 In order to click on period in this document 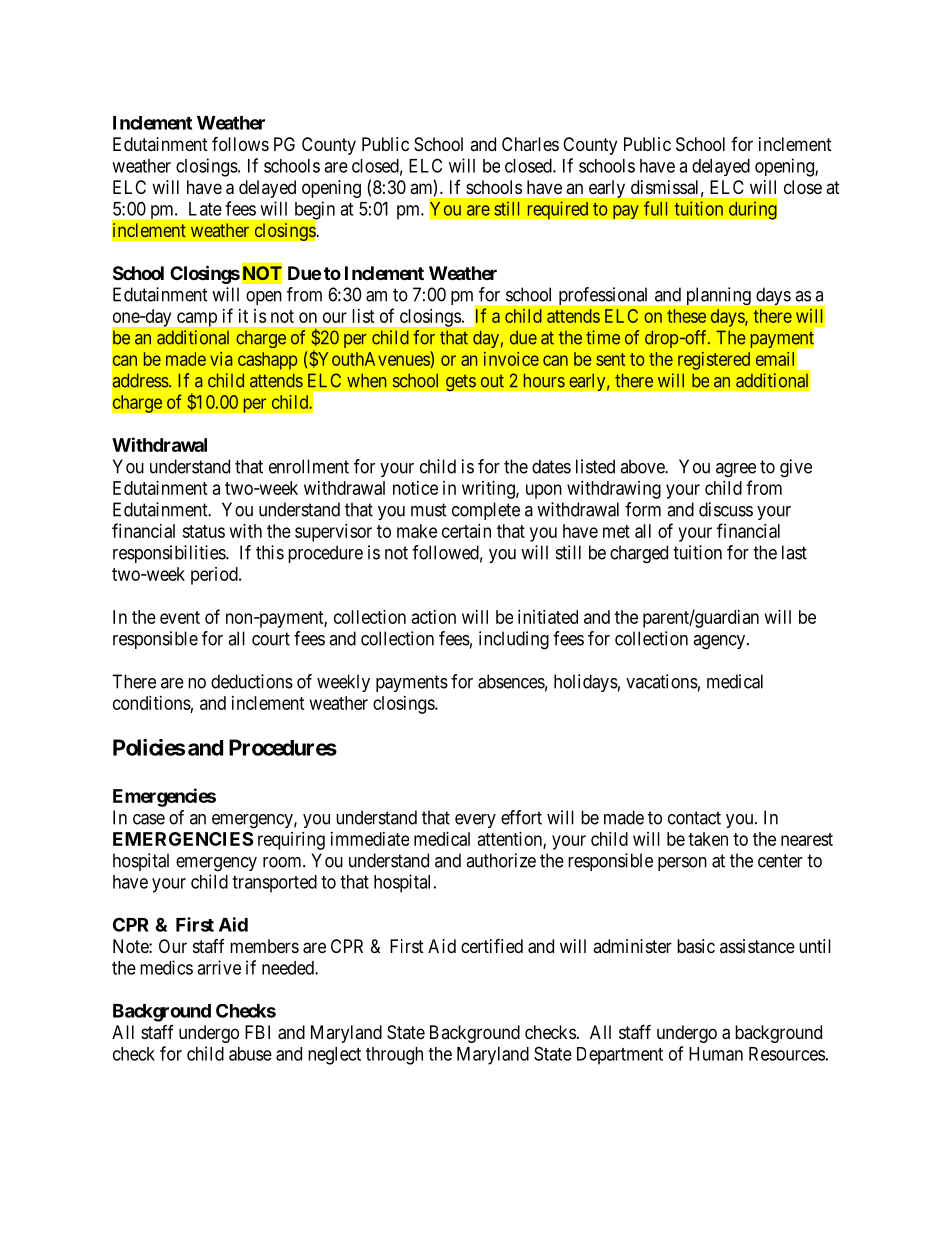, I will do `click(215, 576)`.
